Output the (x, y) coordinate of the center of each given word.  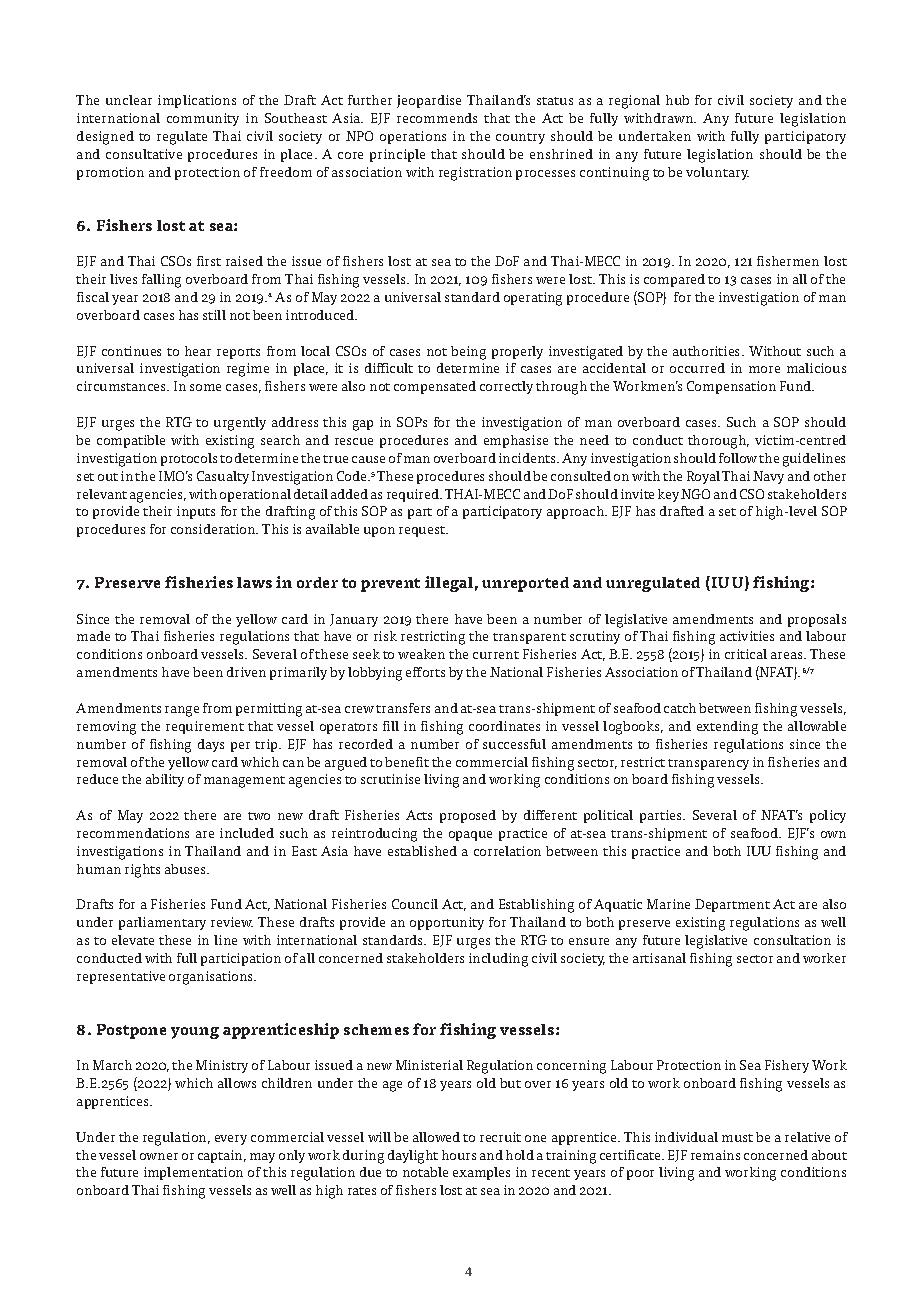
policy (828, 816)
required (414, 495)
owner (159, 1156)
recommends (437, 118)
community (203, 119)
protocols (189, 459)
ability (165, 780)
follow (738, 458)
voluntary (717, 173)
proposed (468, 816)
